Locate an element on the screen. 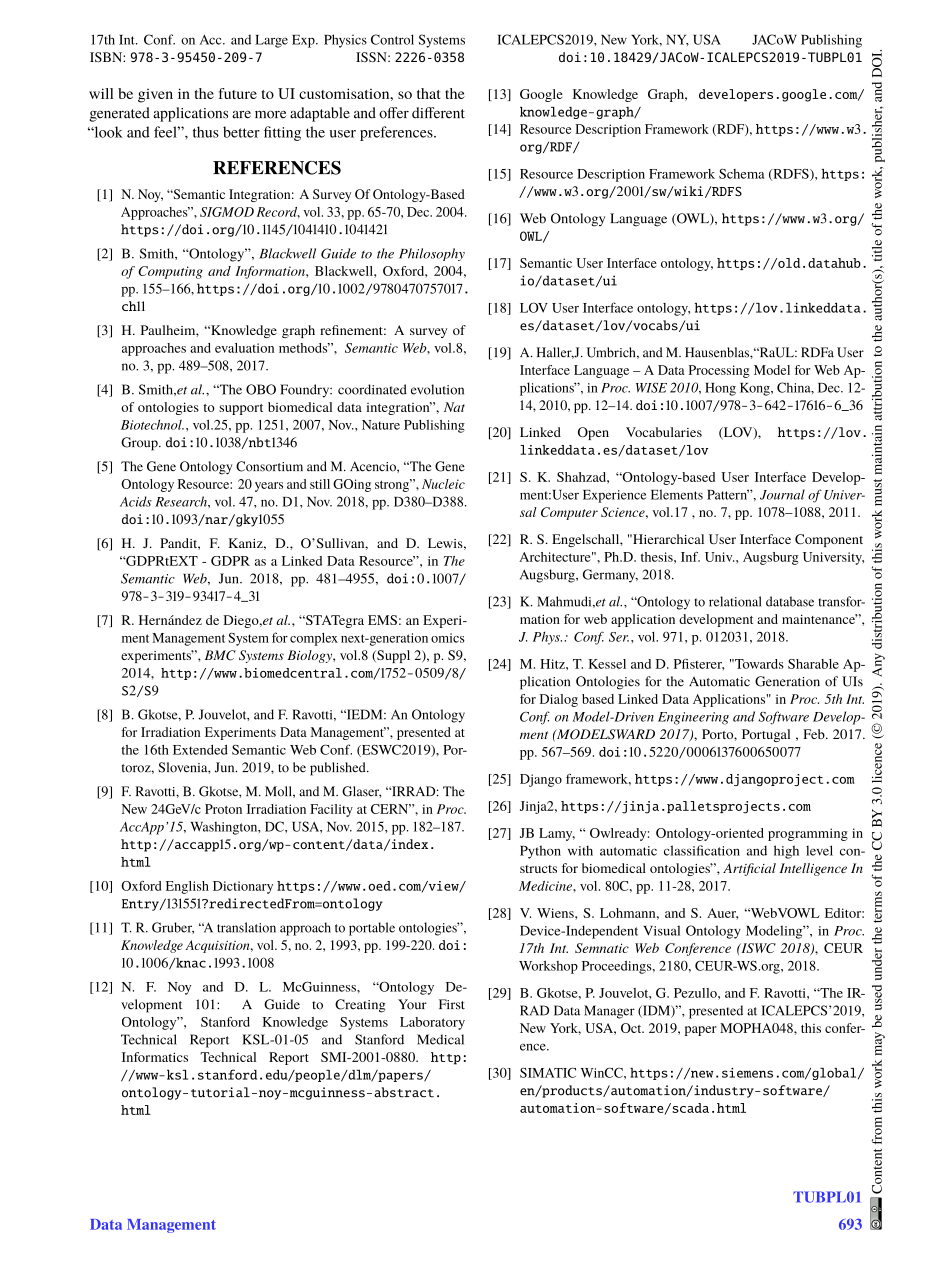  Research is located at coordinates (182, 501).
